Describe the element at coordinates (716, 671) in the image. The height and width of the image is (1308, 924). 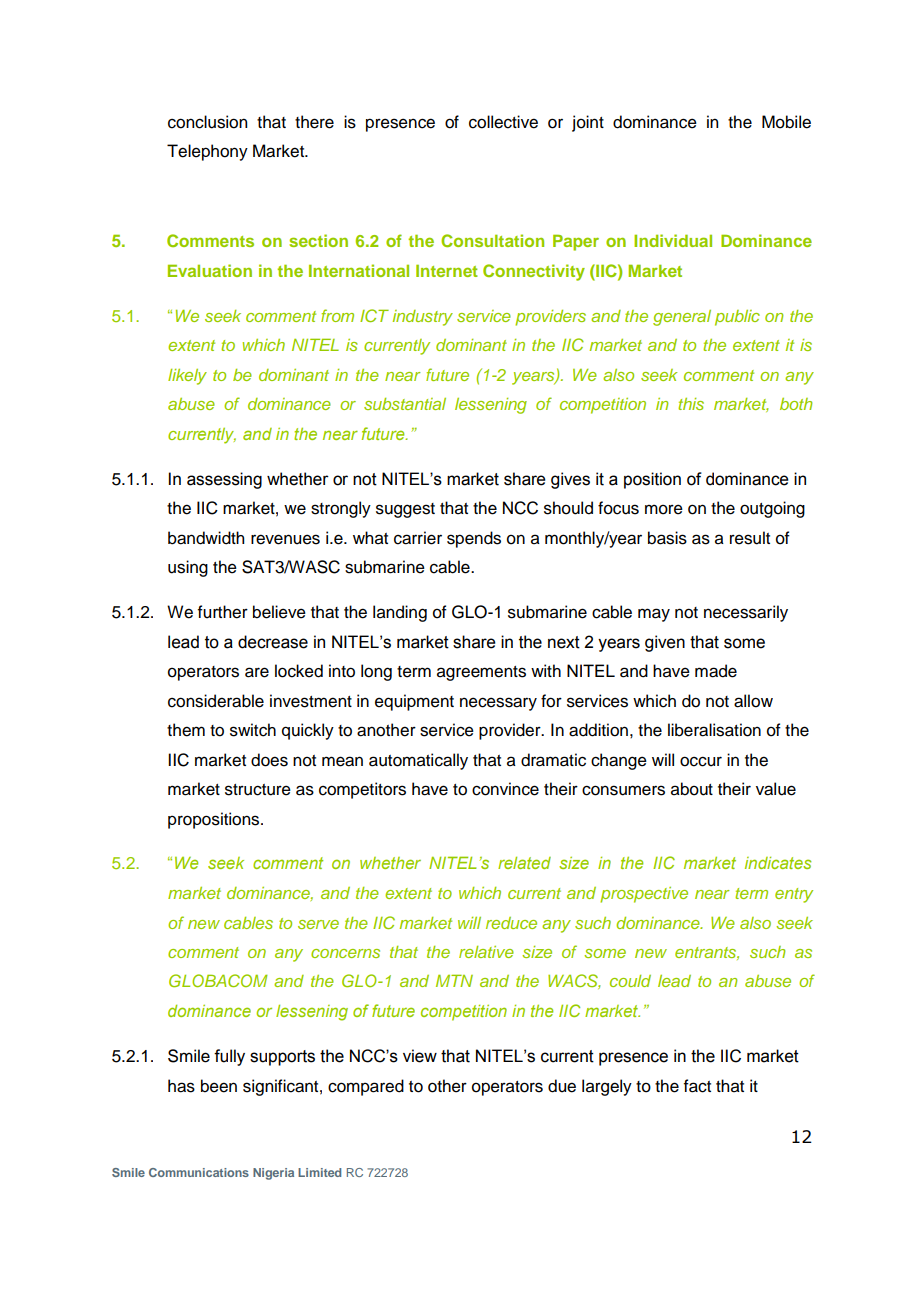
I see `made` at that location.
